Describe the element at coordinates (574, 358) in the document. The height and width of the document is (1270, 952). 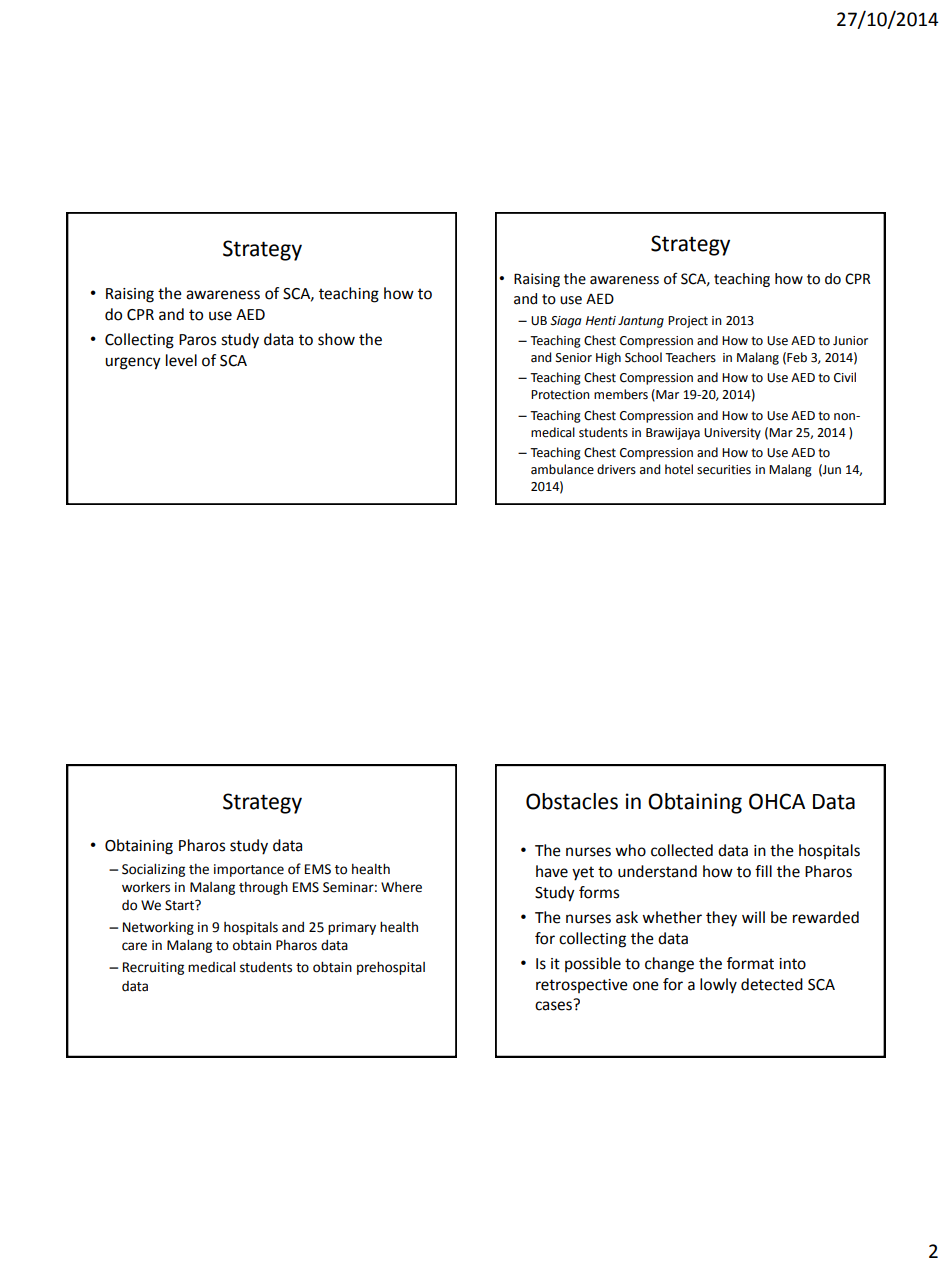
I see `Senior` at that location.
